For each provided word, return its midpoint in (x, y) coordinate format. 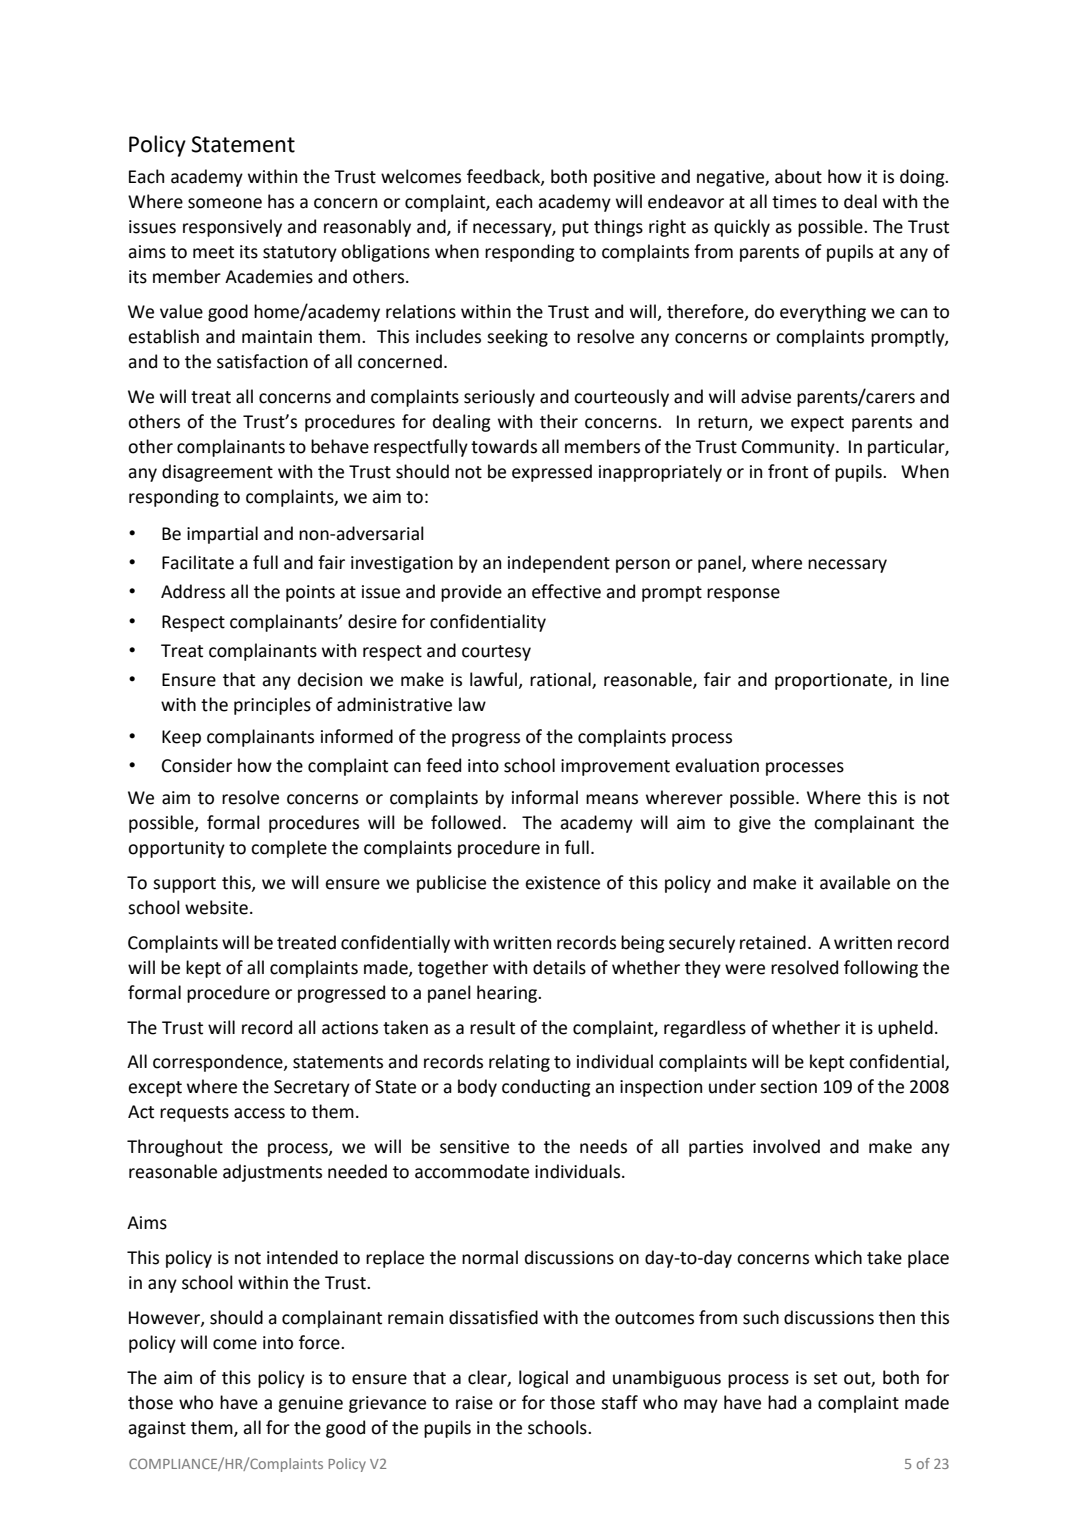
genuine (310, 1404)
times (794, 202)
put (575, 229)
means (612, 799)
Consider (197, 765)
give (755, 824)
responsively (232, 228)
